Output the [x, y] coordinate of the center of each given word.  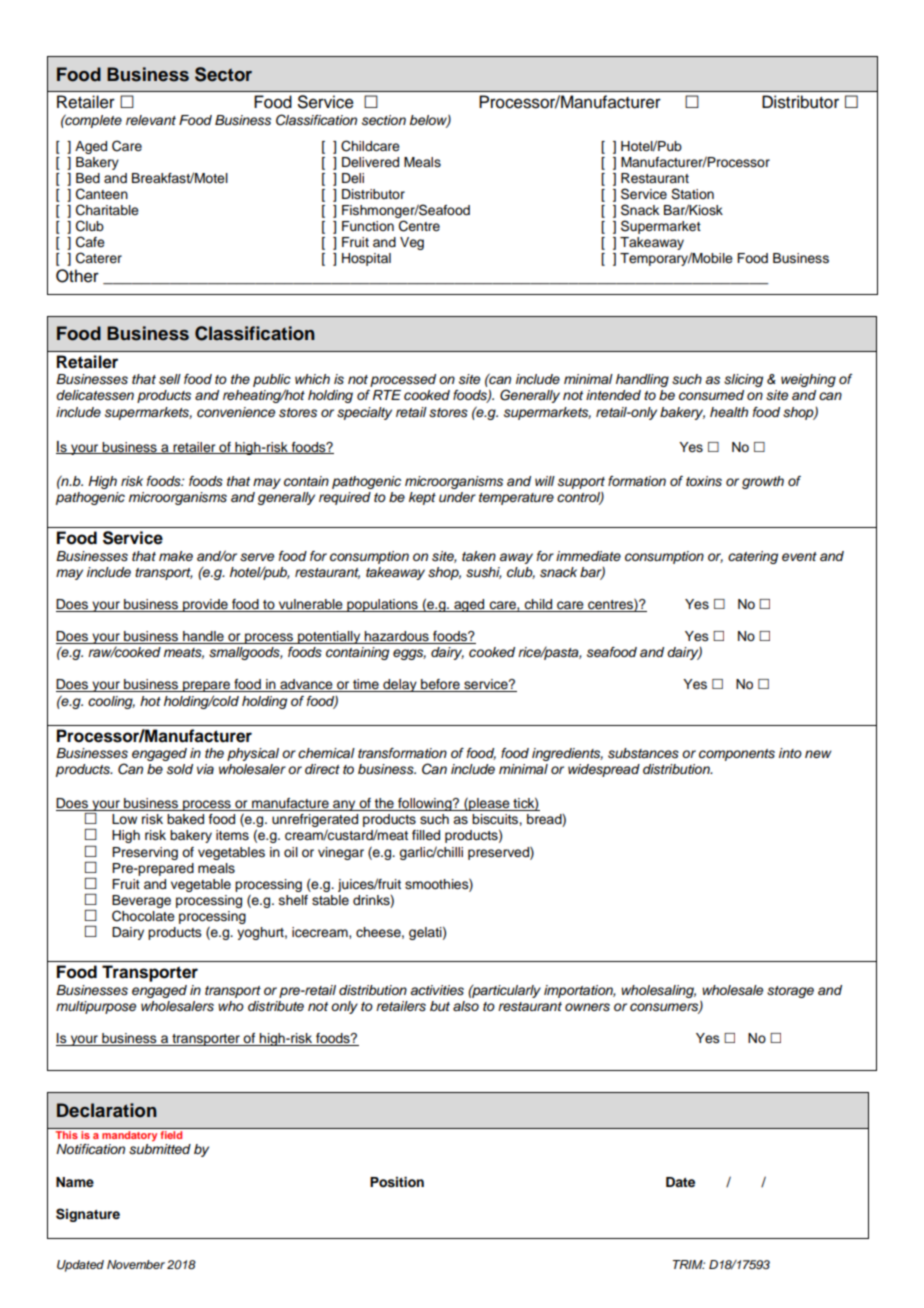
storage [790, 992]
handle [203, 637]
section [384, 120]
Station [692, 194]
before [440, 685]
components [737, 755]
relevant [151, 120]
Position [397, 1182]
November [136, 1264]
